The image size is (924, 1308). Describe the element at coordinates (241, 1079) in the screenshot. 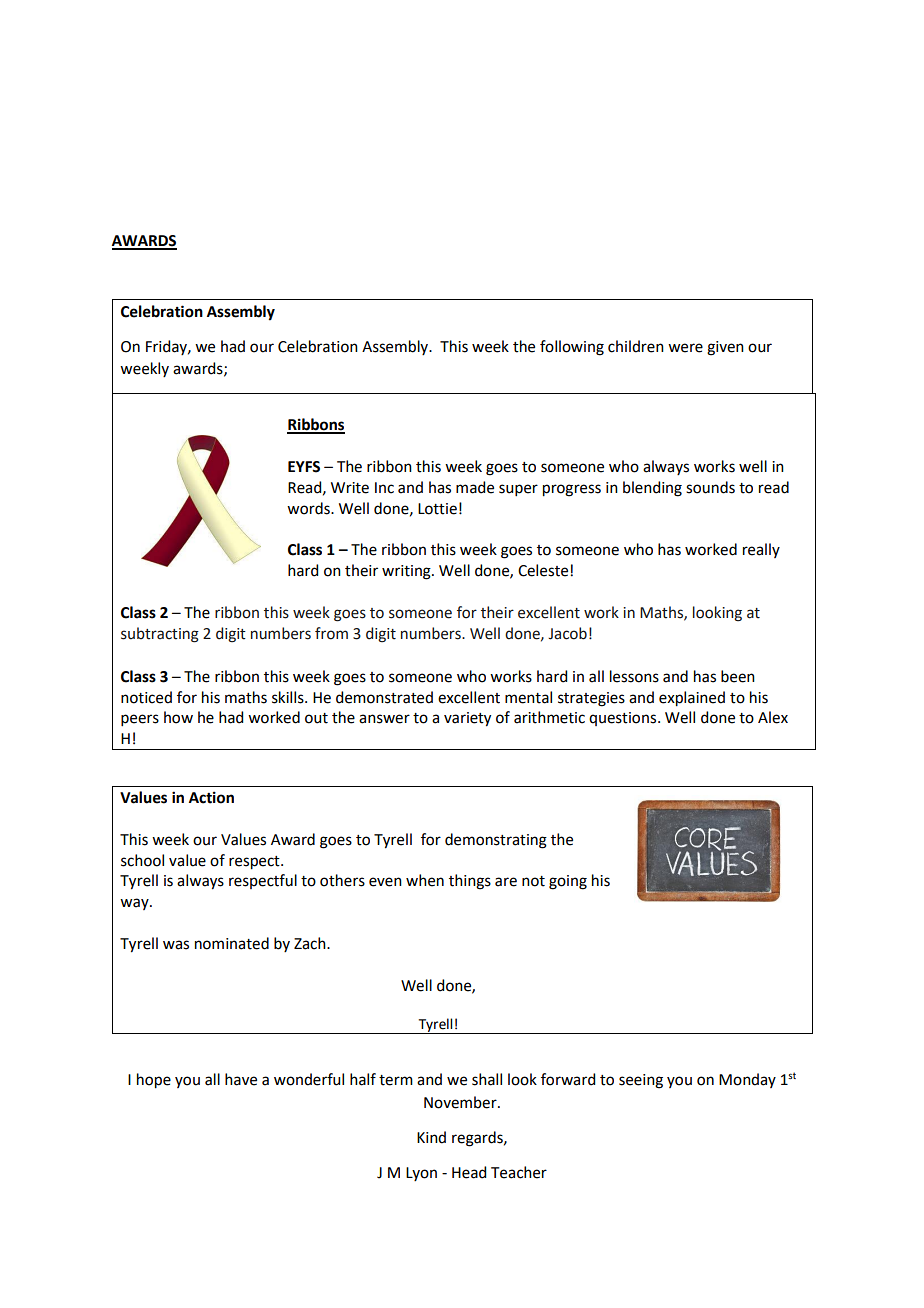

I see `have` at that location.
